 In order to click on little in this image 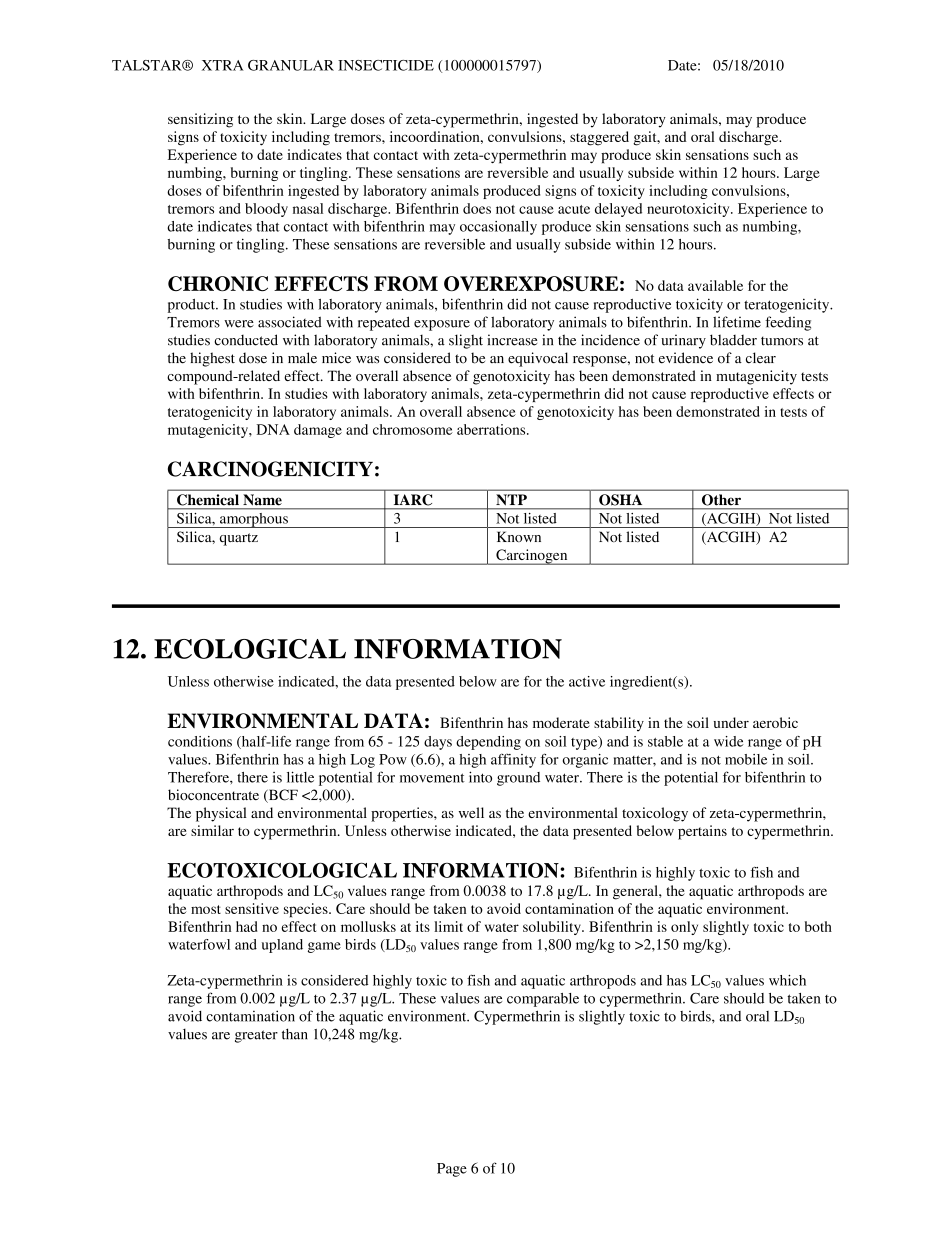, I will do `click(300, 777)`.
